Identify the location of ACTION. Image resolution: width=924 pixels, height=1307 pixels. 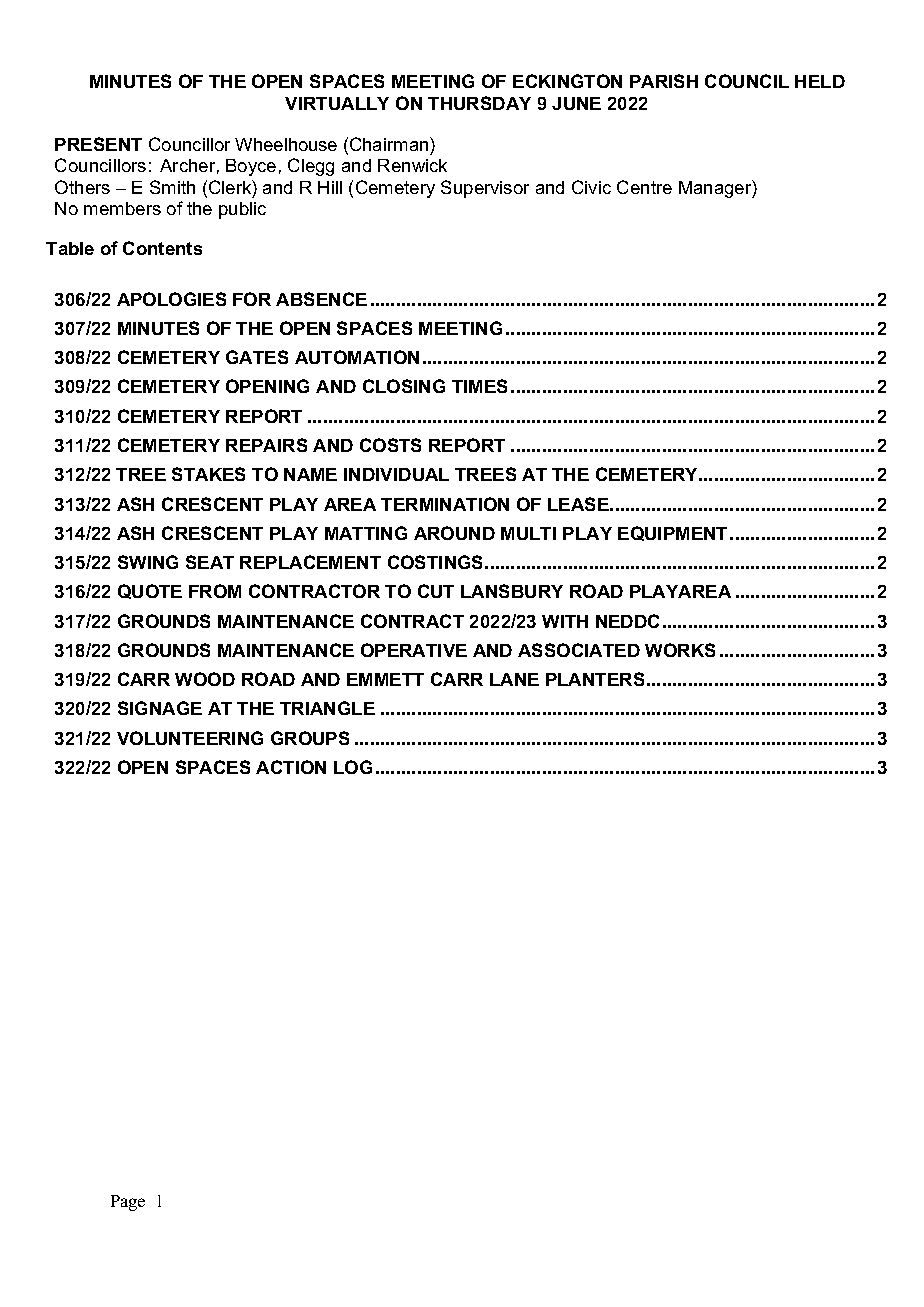
(291, 767).
